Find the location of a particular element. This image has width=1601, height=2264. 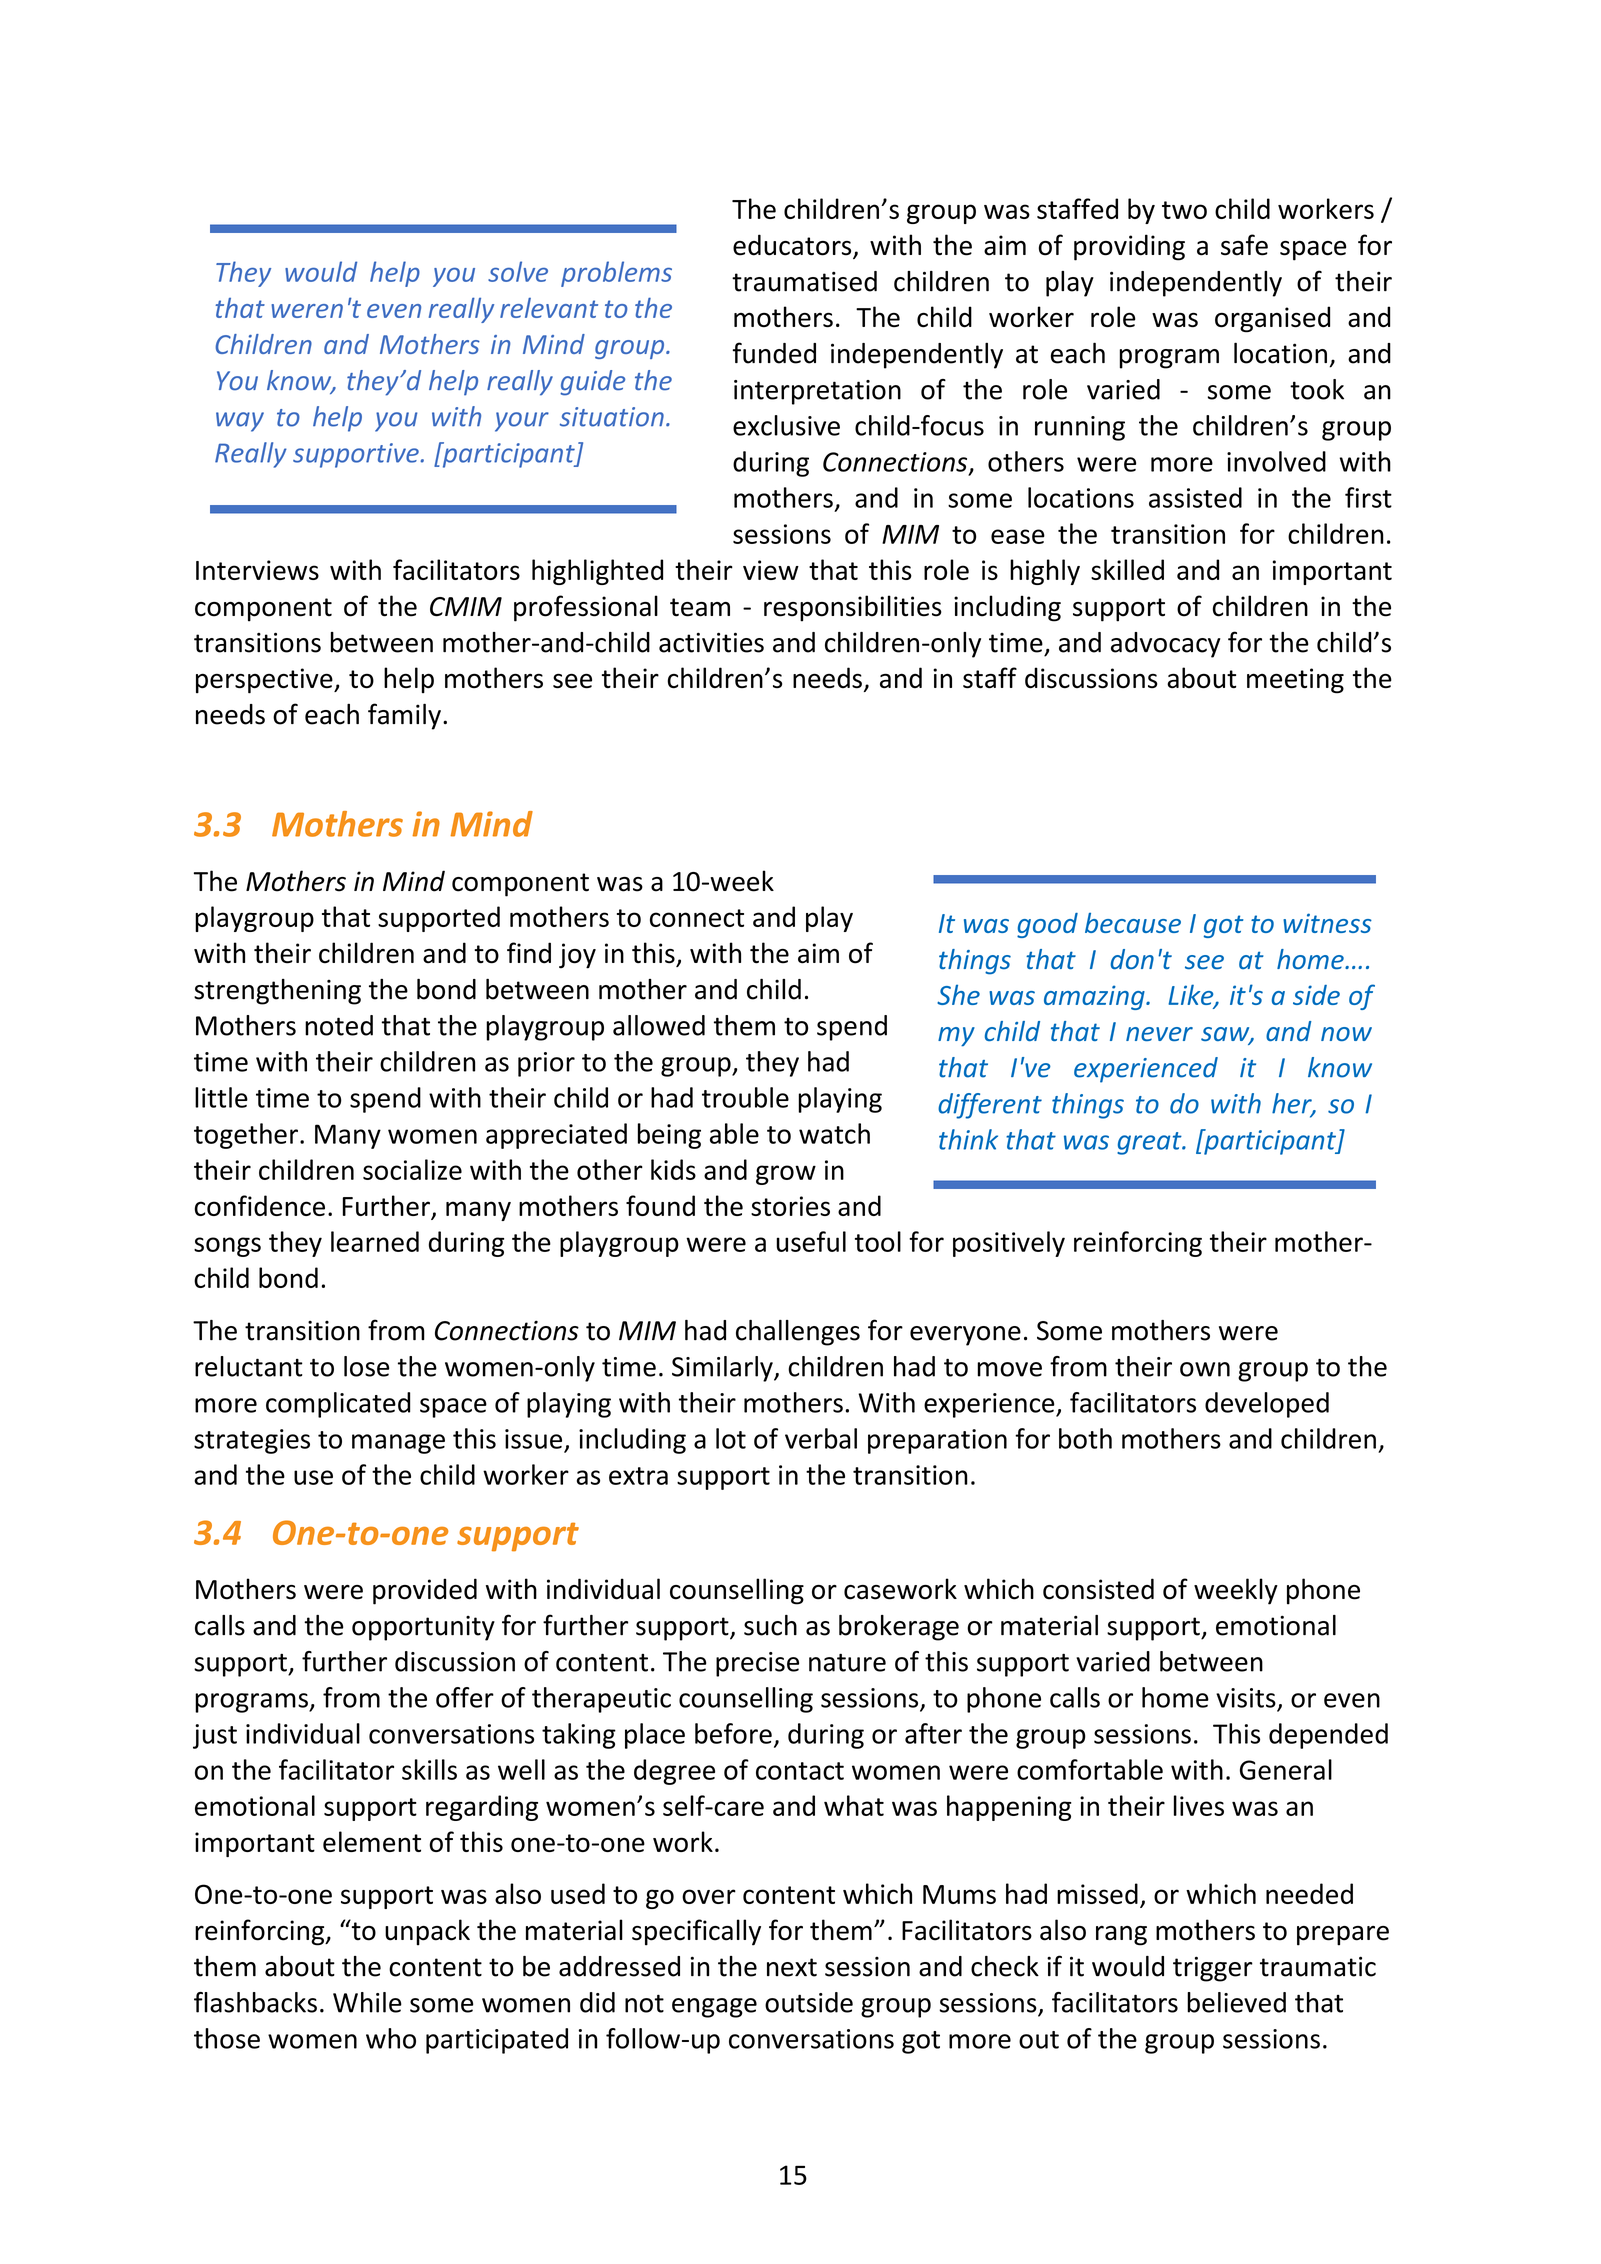

own is located at coordinates (1205, 1369).
